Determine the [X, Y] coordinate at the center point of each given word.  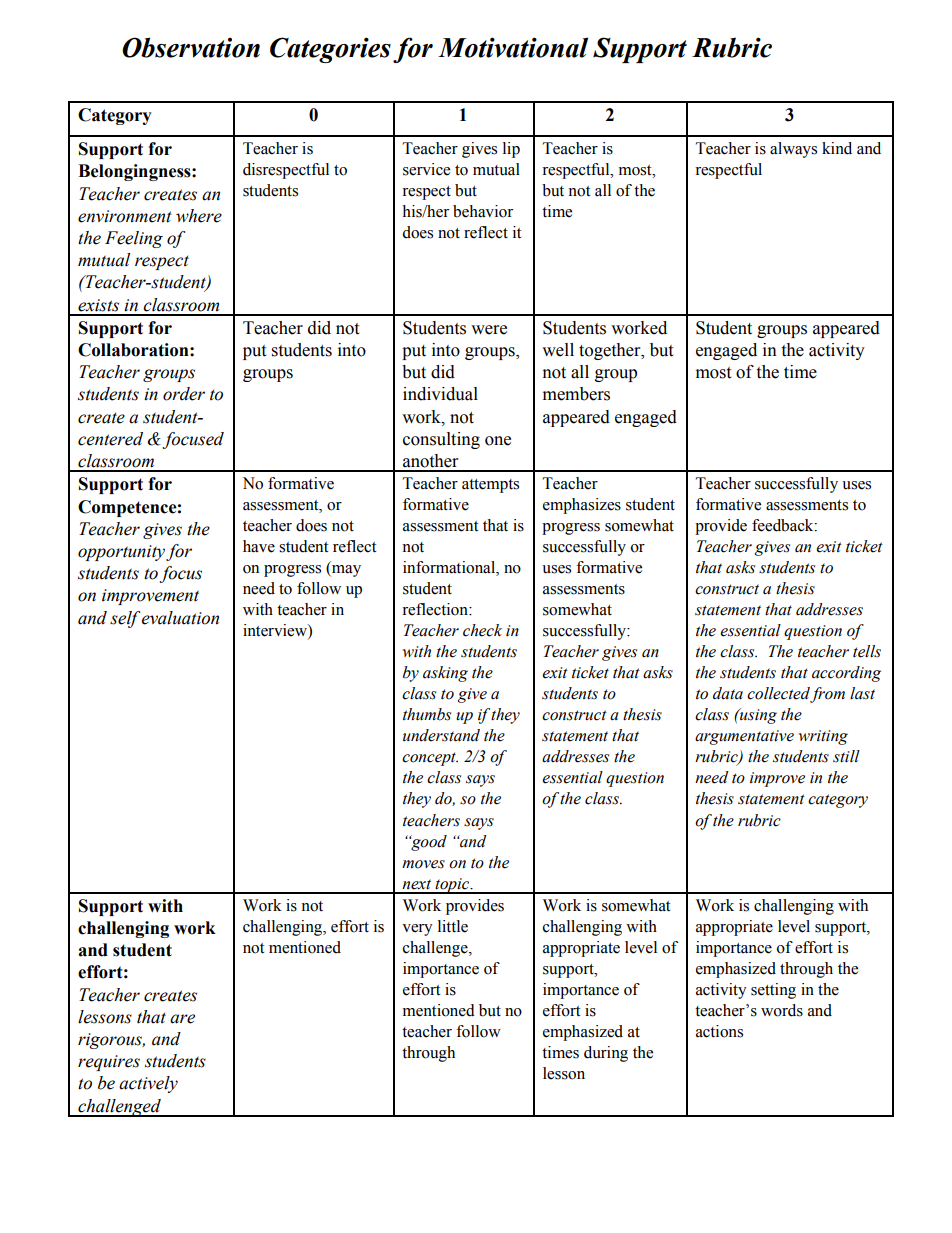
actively [148, 1084]
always [793, 150]
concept [430, 759]
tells [867, 651]
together [611, 351]
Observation [191, 47]
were [489, 330]
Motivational [513, 47]
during [606, 1054]
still [846, 756]
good [428, 843]
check [482, 630]
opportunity [121, 553]
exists [98, 305]
